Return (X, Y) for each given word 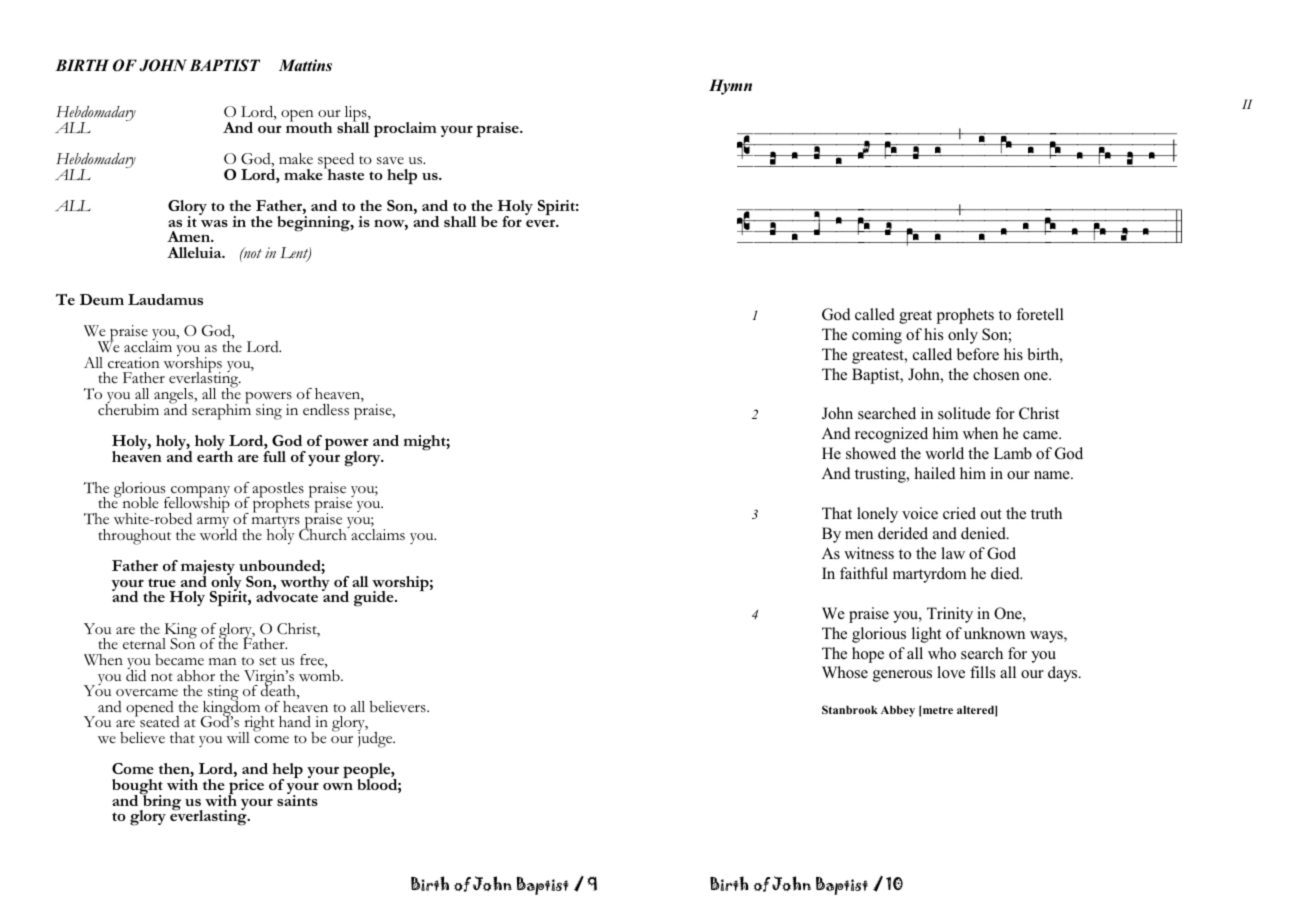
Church (324, 534)
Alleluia (195, 252)
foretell (1040, 314)
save (390, 161)
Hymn (730, 87)
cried (959, 513)
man (223, 661)
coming (877, 336)
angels (175, 397)
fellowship (197, 505)
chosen (996, 374)
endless (326, 410)
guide (375, 599)
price (246, 788)
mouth (309, 126)
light (926, 635)
